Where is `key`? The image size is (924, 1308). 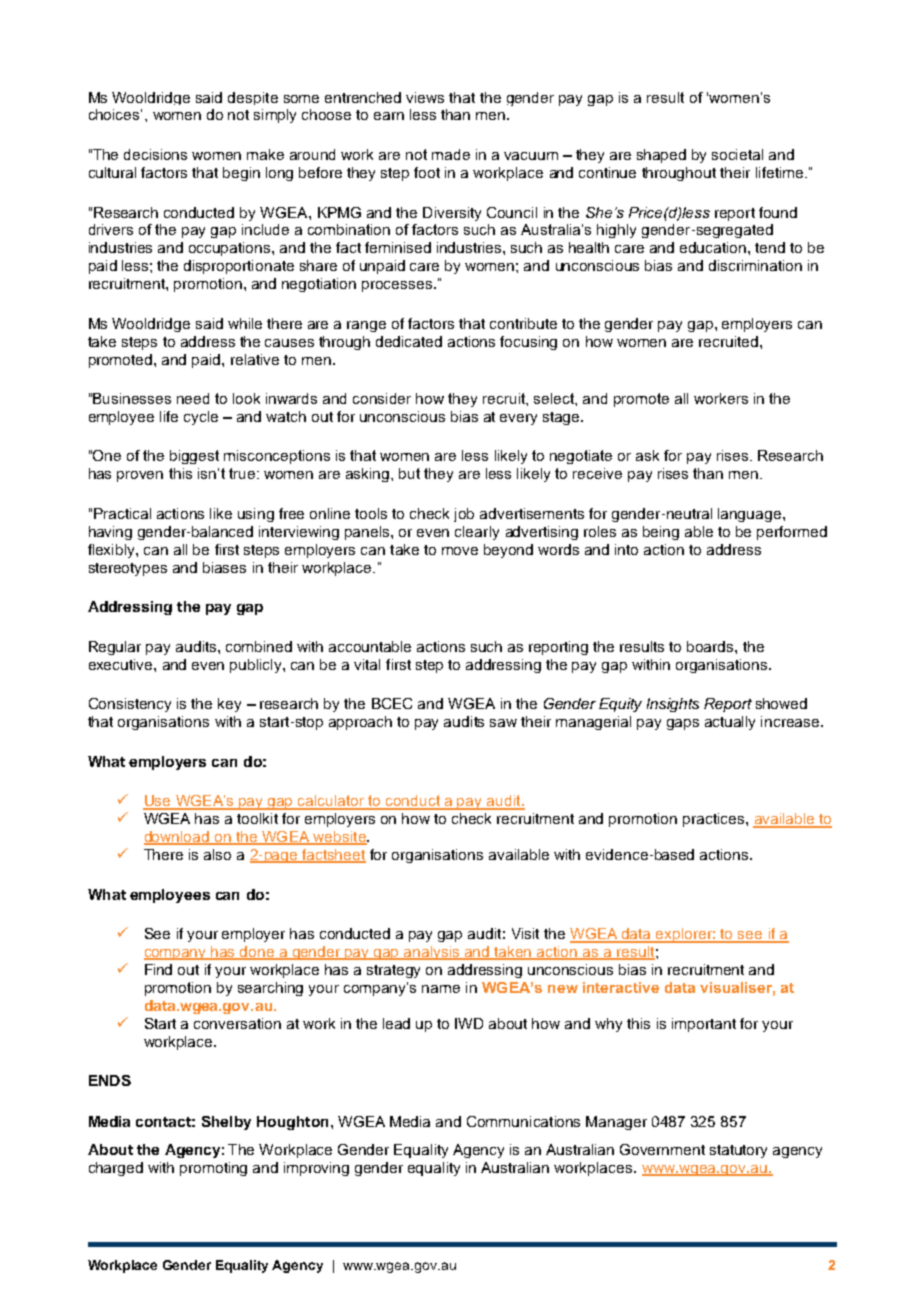
key is located at coordinates (229, 705).
